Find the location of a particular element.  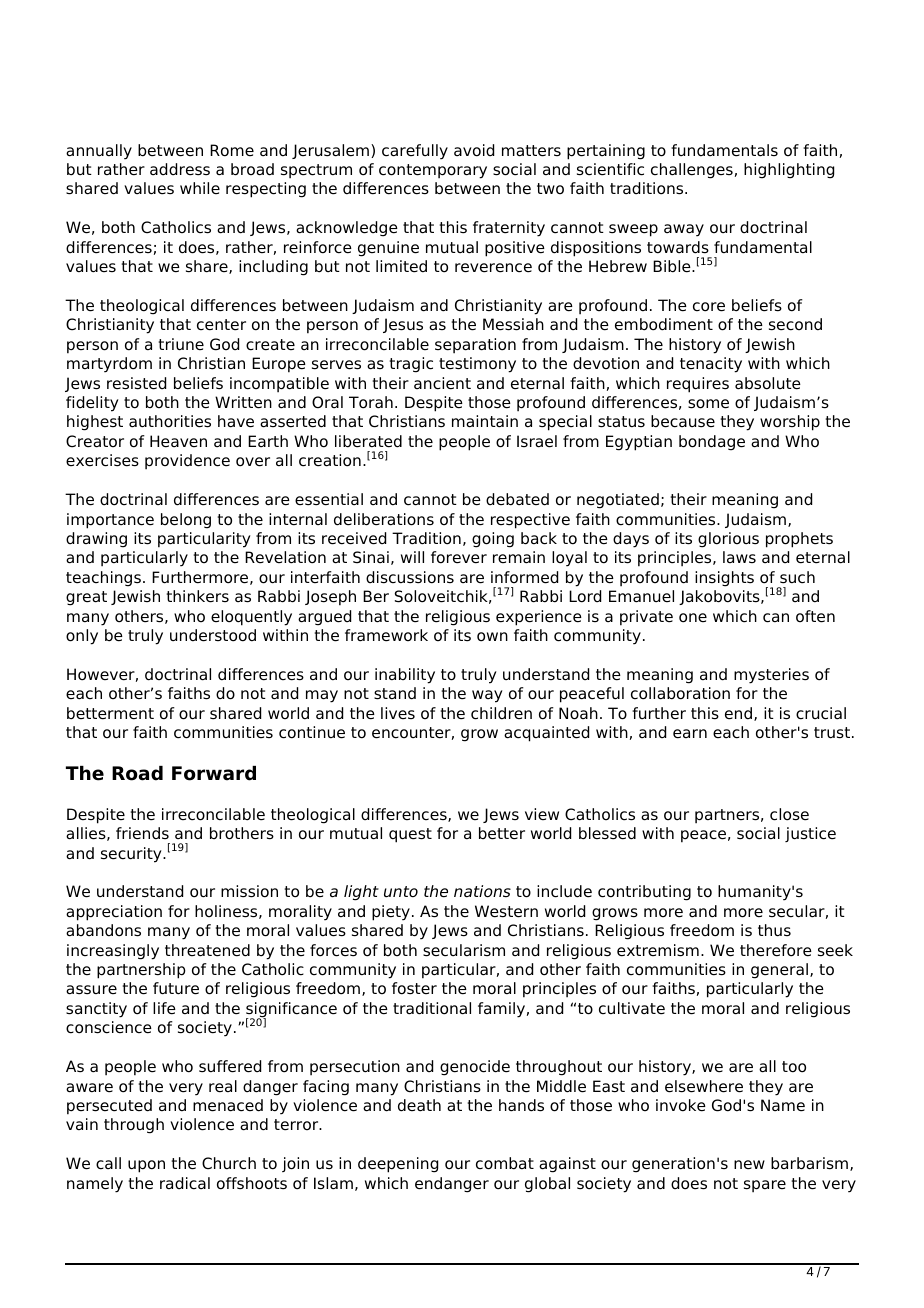

upon is located at coordinates (146, 1166).
